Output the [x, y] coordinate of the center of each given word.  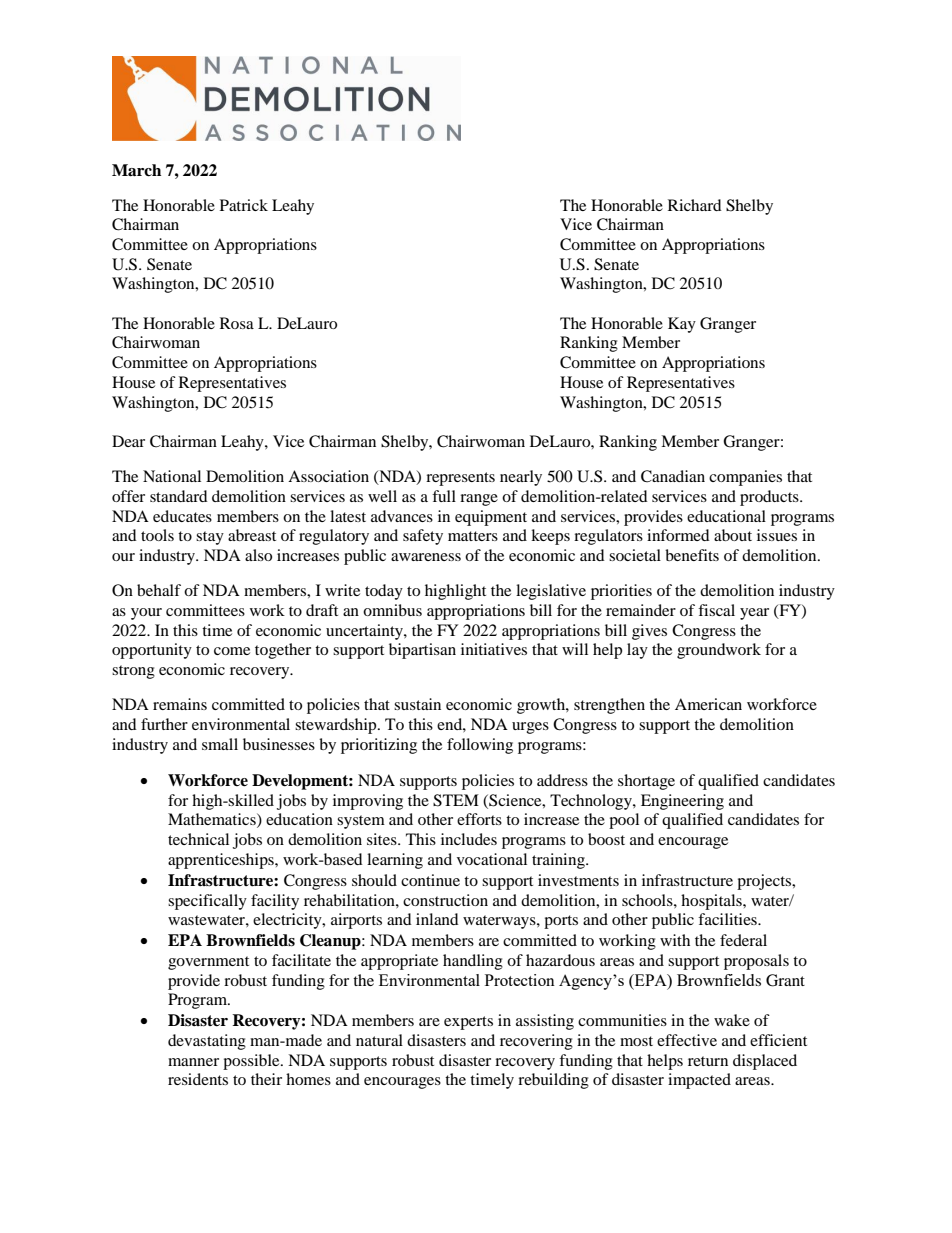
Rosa [237, 323]
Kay [682, 325]
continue [430, 880]
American [708, 704]
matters [473, 536]
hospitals [712, 902]
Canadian [673, 476]
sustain [417, 704]
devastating [207, 1042]
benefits [692, 555]
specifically [207, 902]
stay [210, 538]
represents [460, 479]
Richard [695, 205]
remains [180, 704]
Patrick [244, 205]
